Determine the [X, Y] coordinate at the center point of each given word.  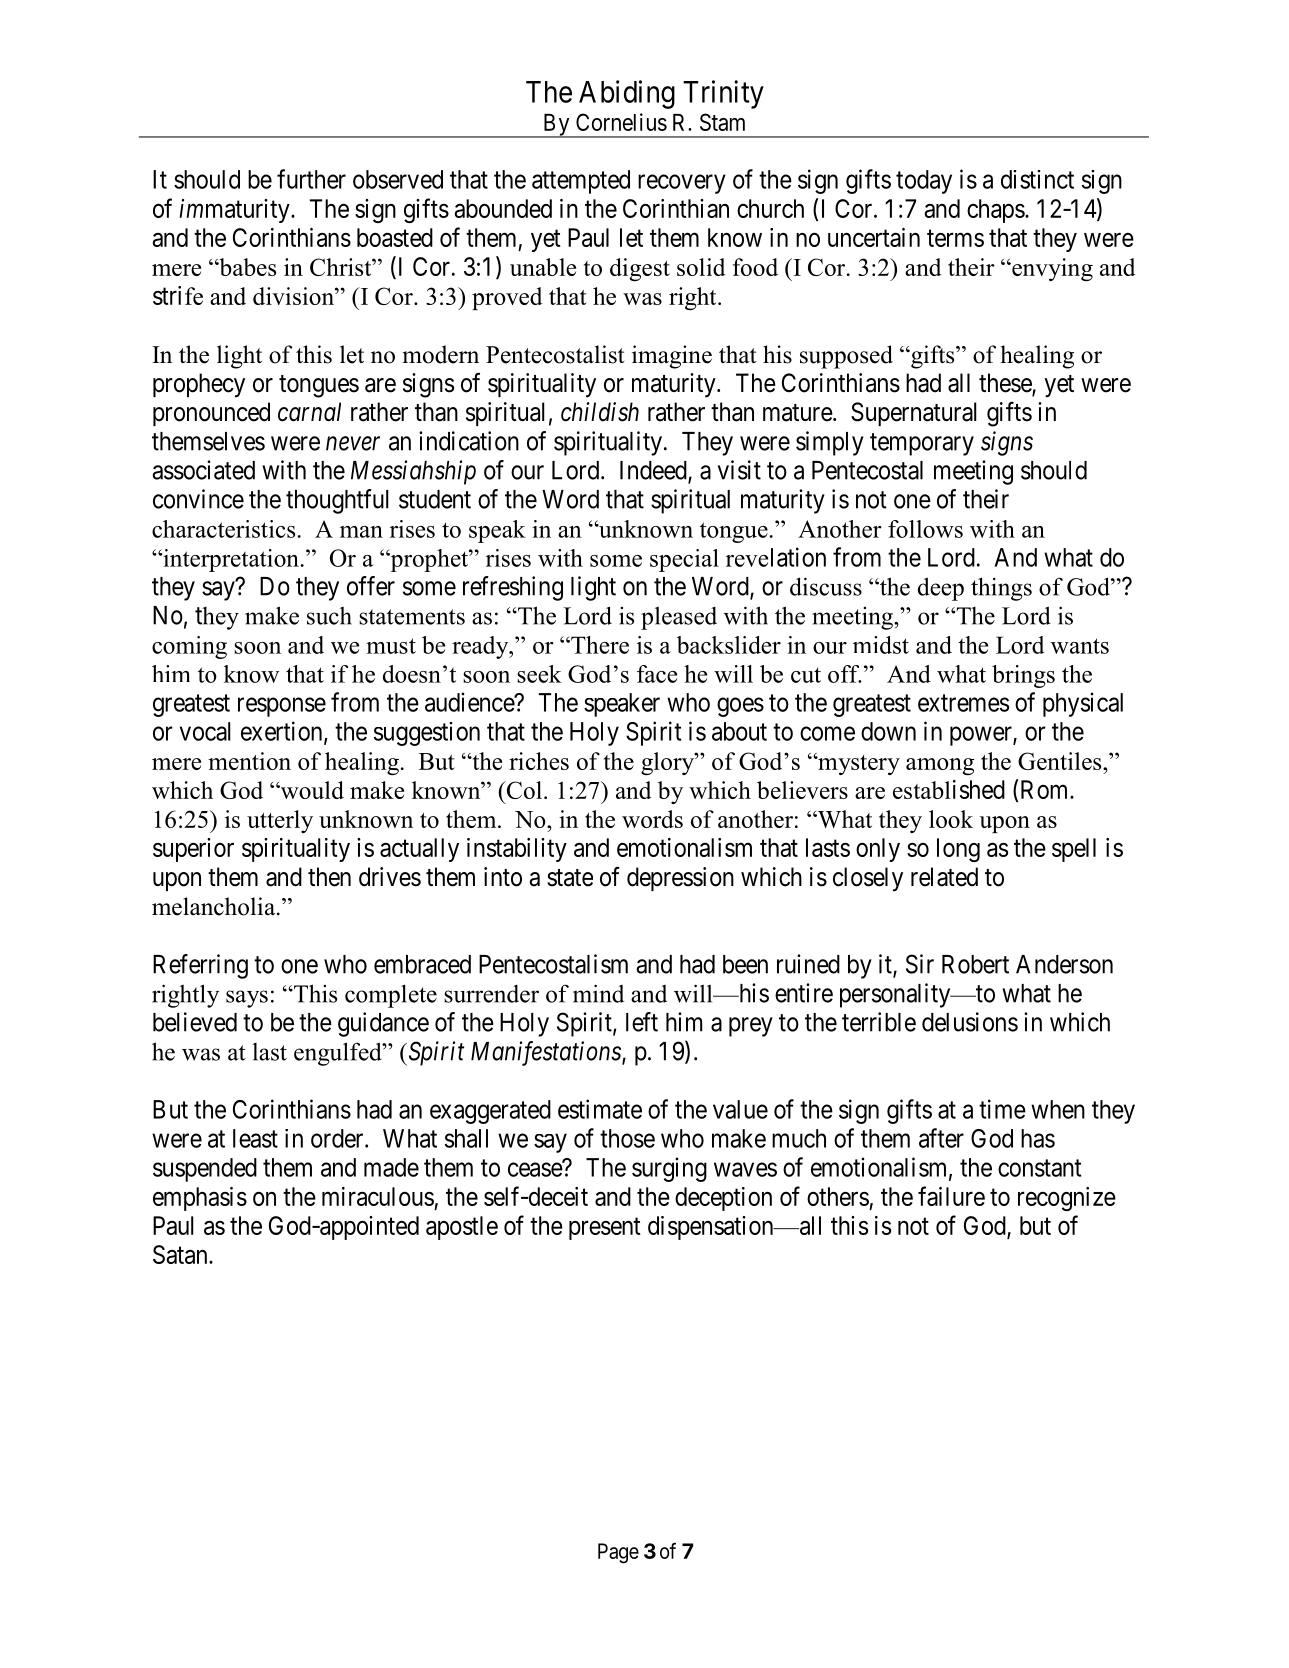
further [311, 179]
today [924, 182]
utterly [280, 821]
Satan [181, 1254]
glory [668, 763]
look [951, 819]
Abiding [627, 94]
